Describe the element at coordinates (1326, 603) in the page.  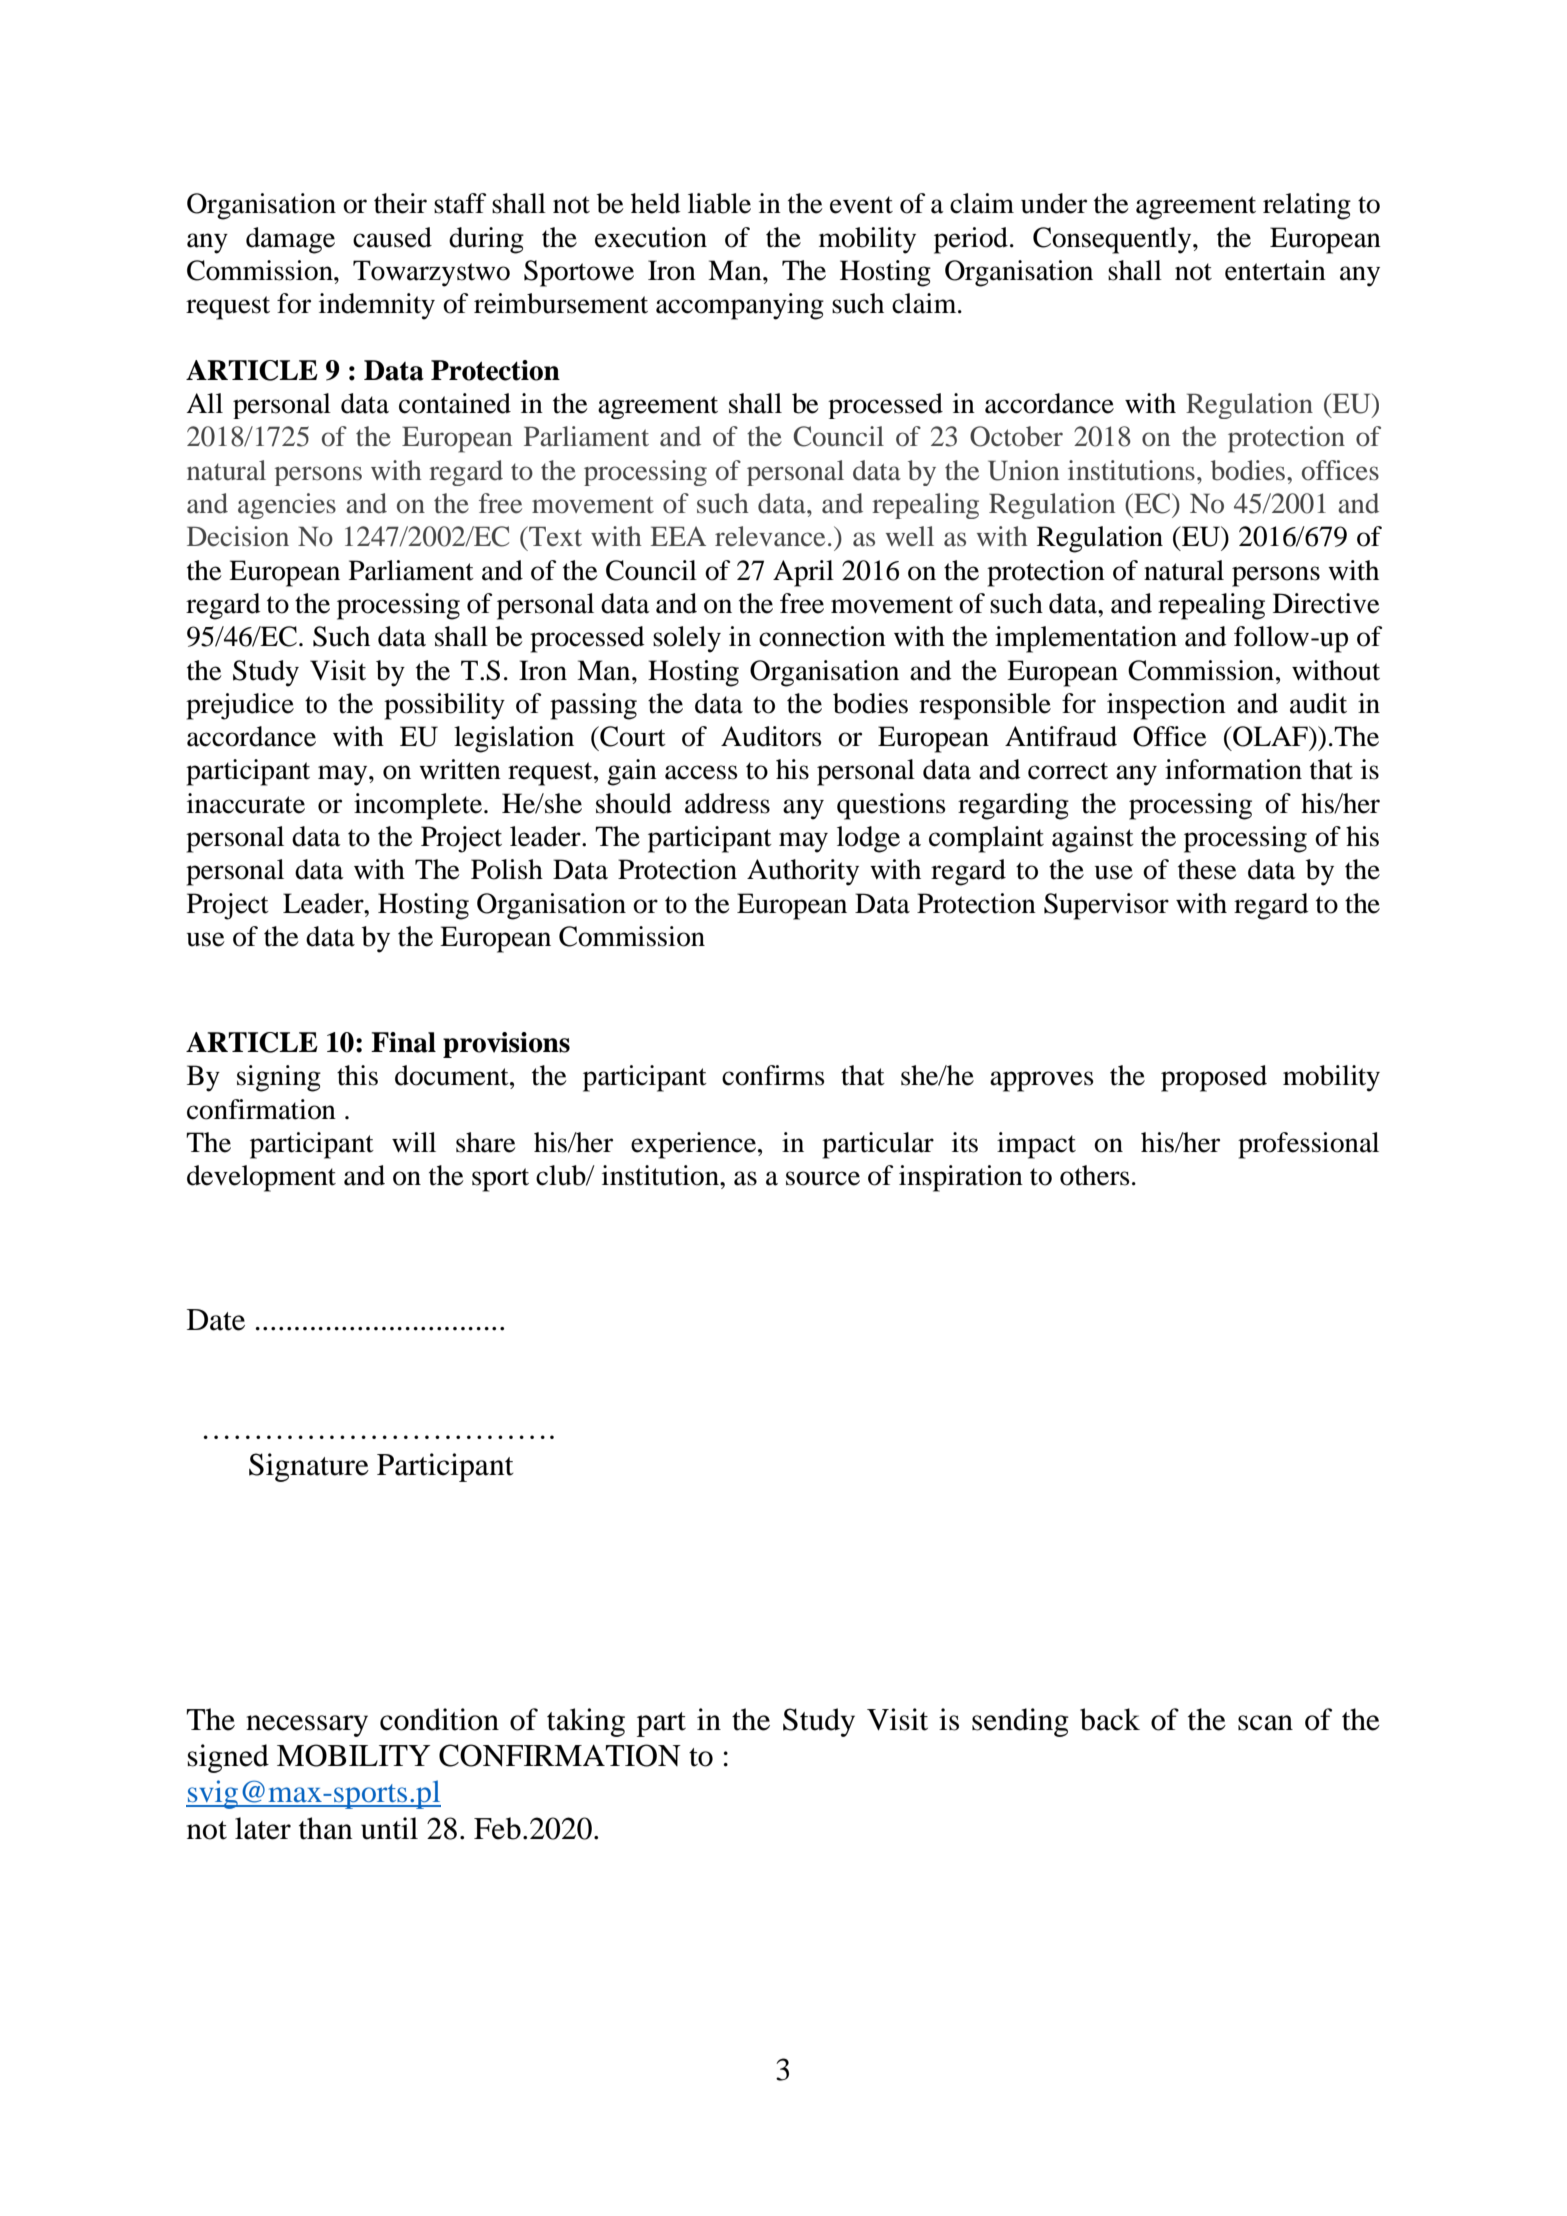
I see `Directive` at that location.
